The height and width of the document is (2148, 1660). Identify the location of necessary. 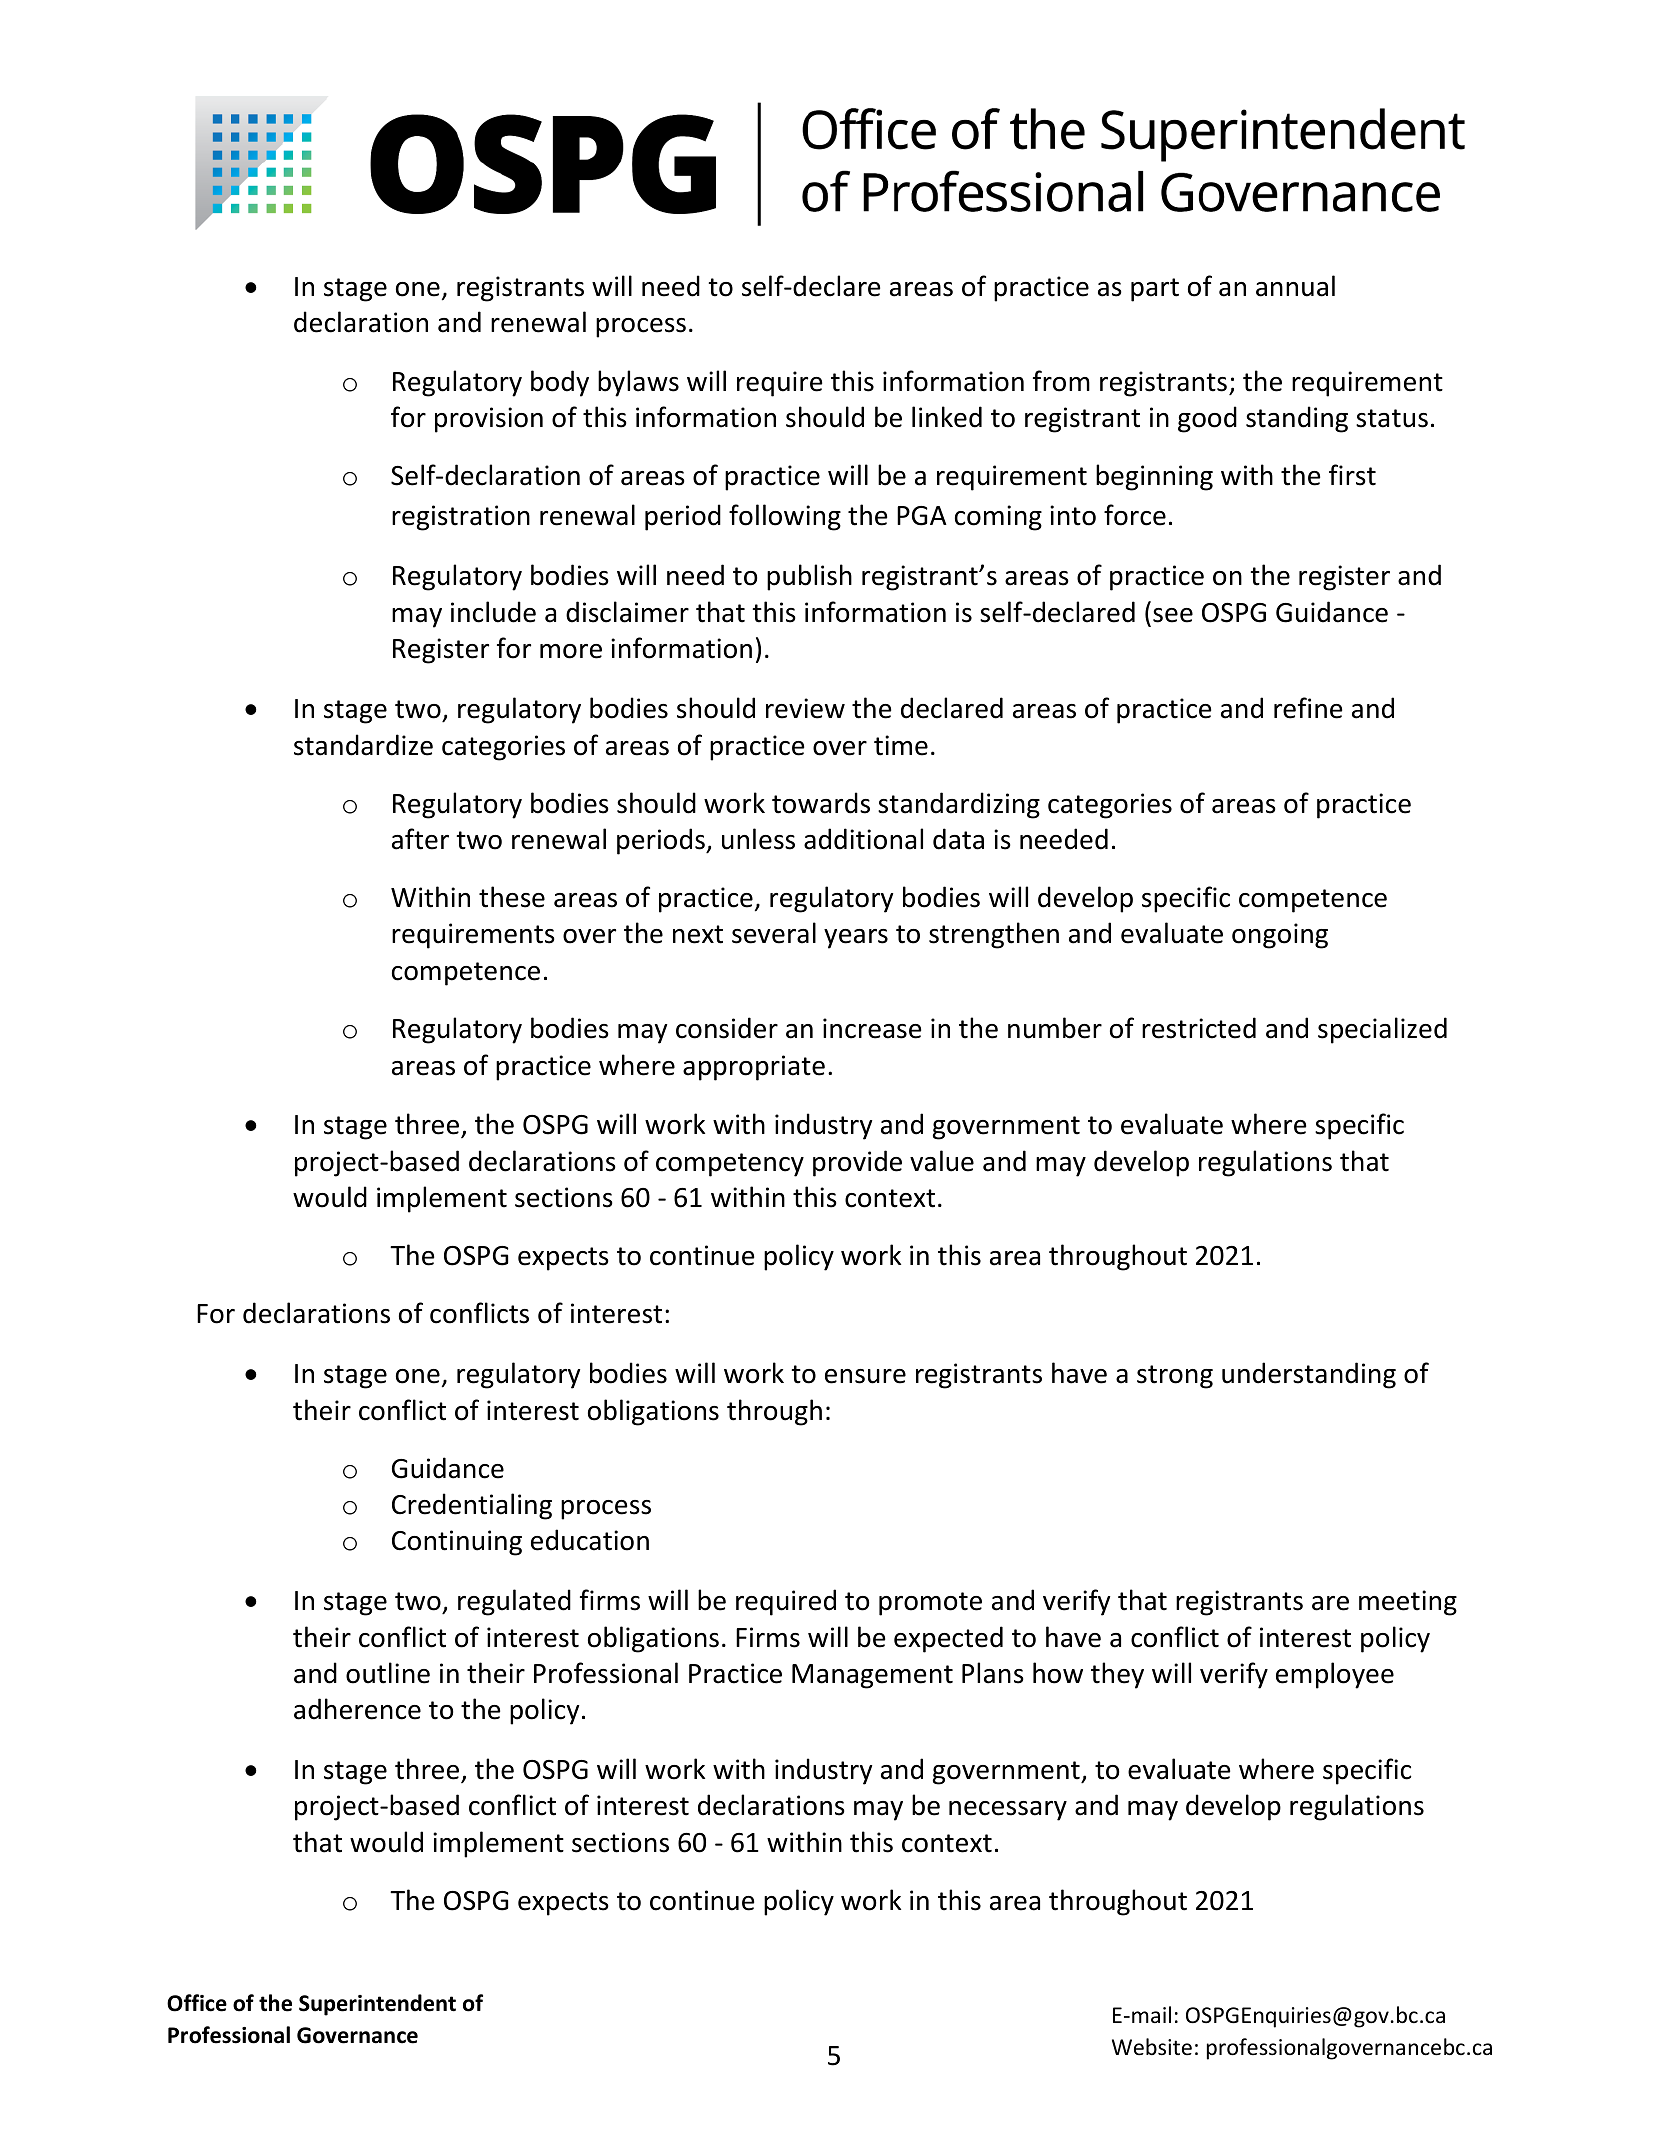
(1008, 1811).
